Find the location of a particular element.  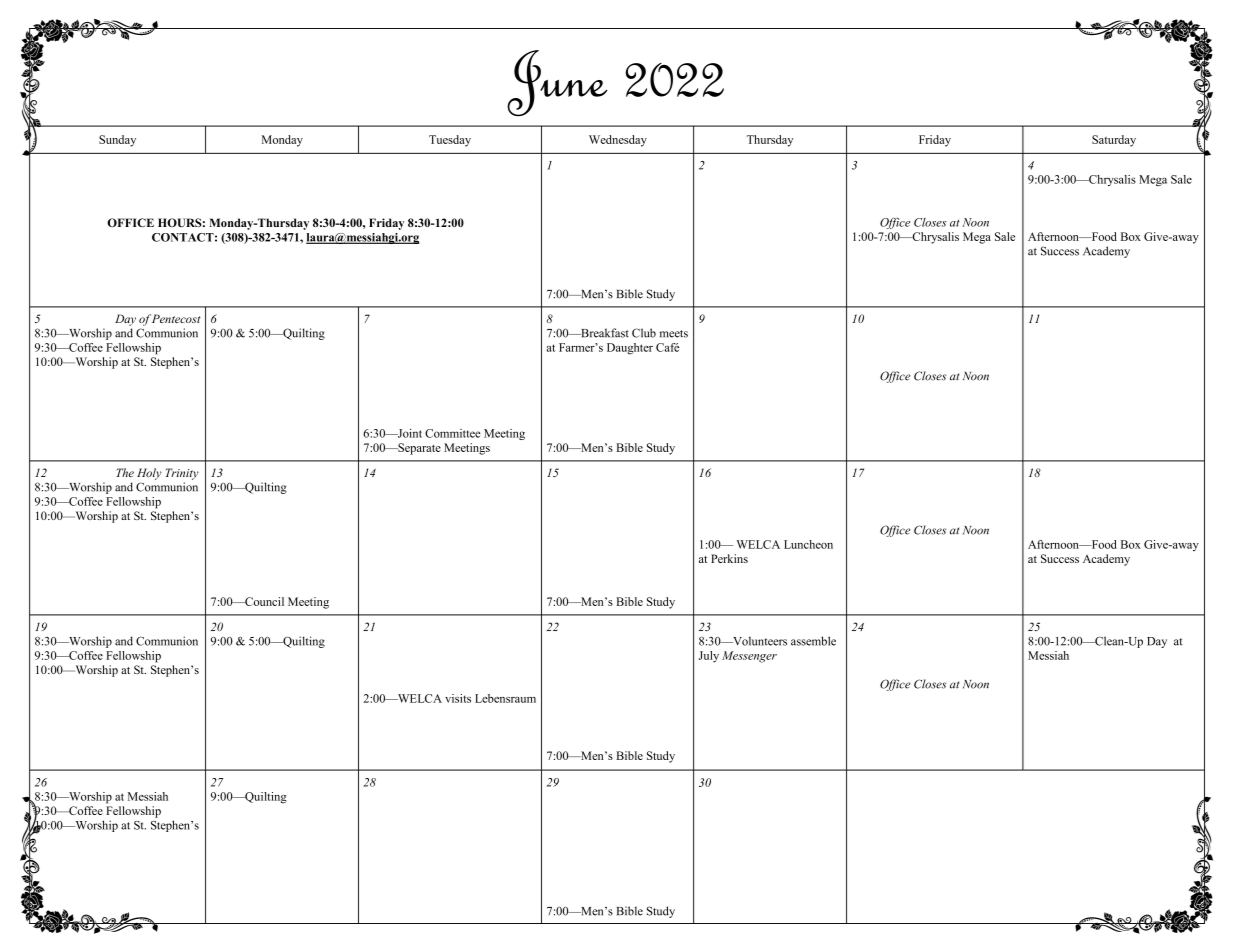

meets is located at coordinates (674, 334).
